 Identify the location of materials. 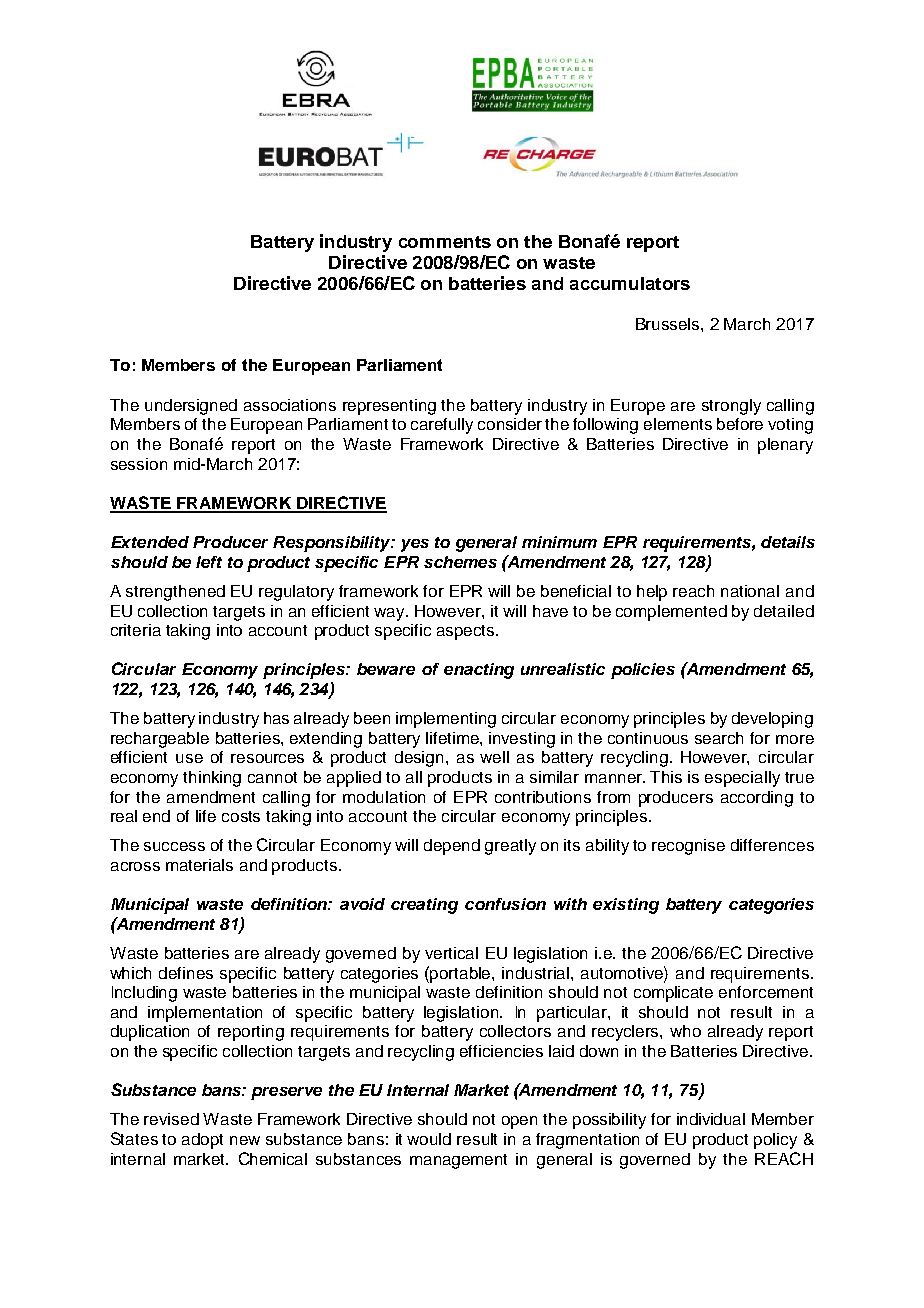
(199, 865).
